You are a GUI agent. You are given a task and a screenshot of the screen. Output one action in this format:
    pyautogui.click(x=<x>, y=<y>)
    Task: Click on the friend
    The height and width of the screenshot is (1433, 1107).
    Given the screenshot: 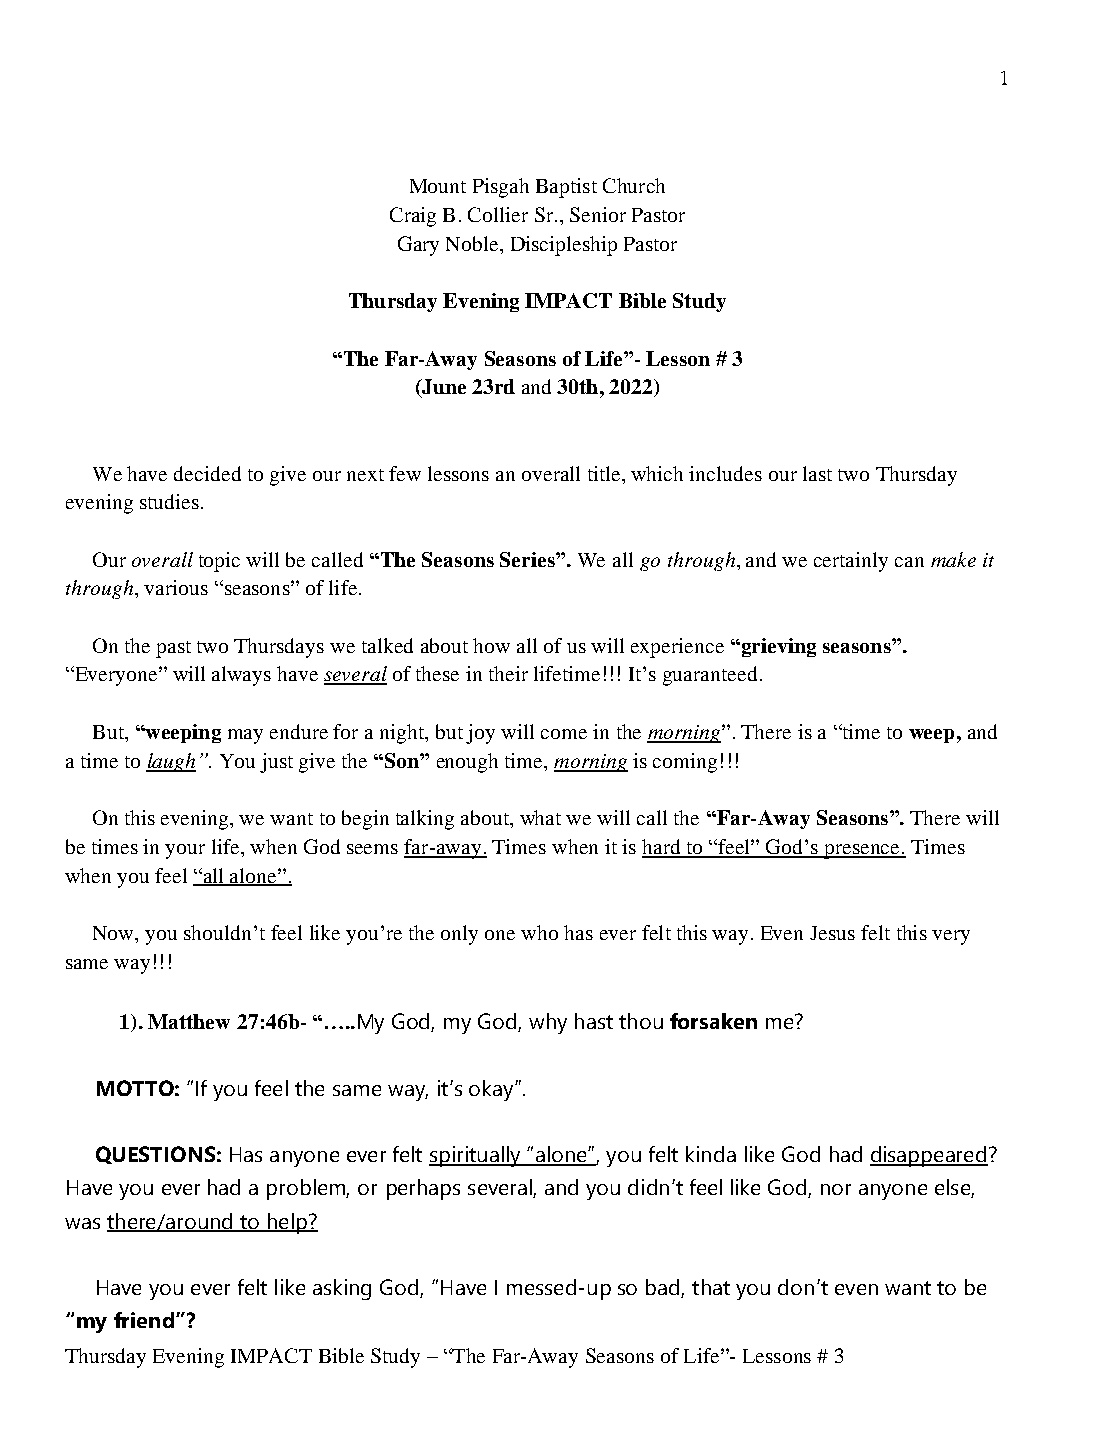 What is the action you would take?
    pyautogui.click(x=144, y=1320)
